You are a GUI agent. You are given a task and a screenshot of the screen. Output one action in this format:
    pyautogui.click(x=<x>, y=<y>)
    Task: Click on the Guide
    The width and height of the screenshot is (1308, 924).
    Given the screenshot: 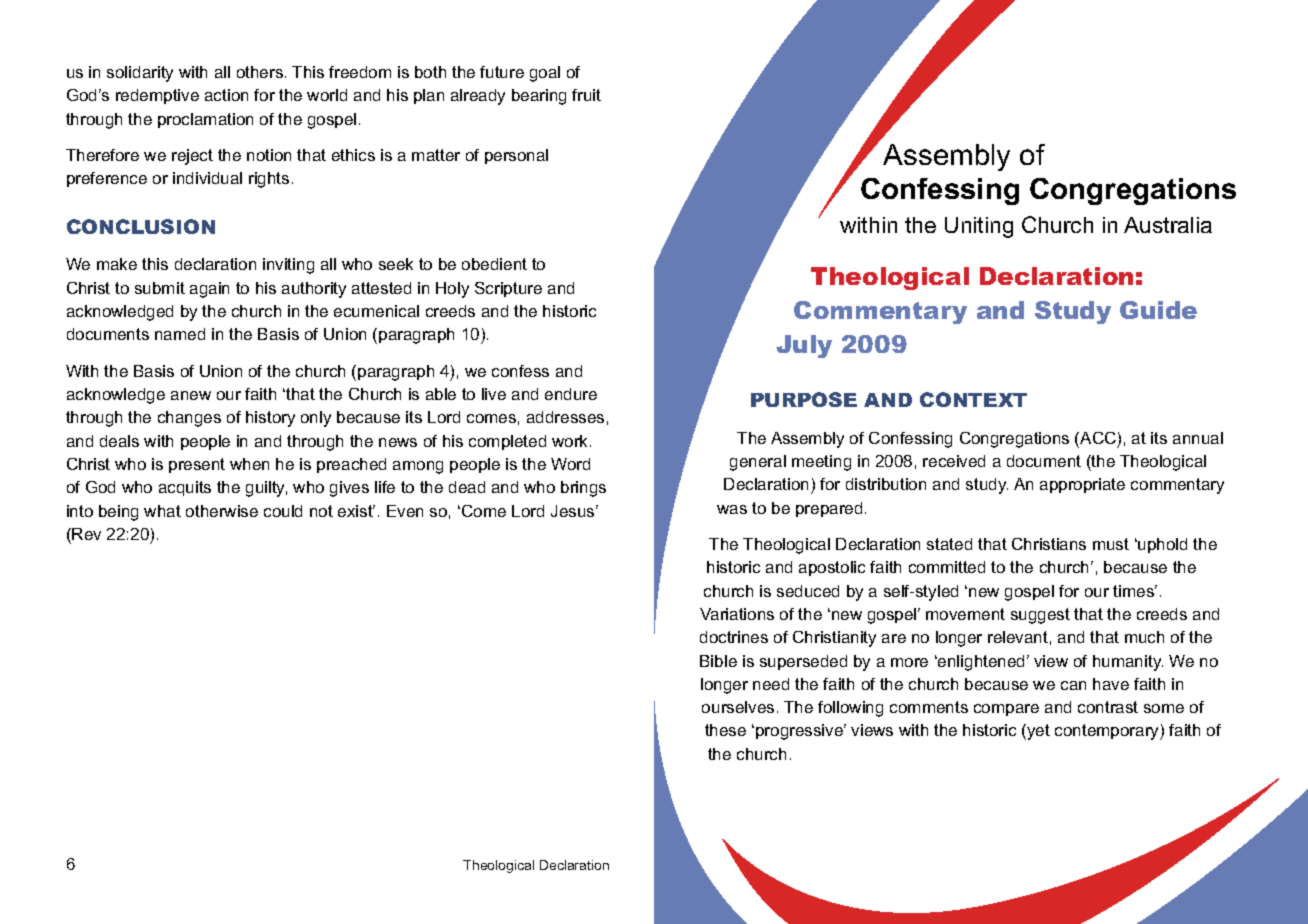 What is the action you would take?
    pyautogui.click(x=1158, y=310)
